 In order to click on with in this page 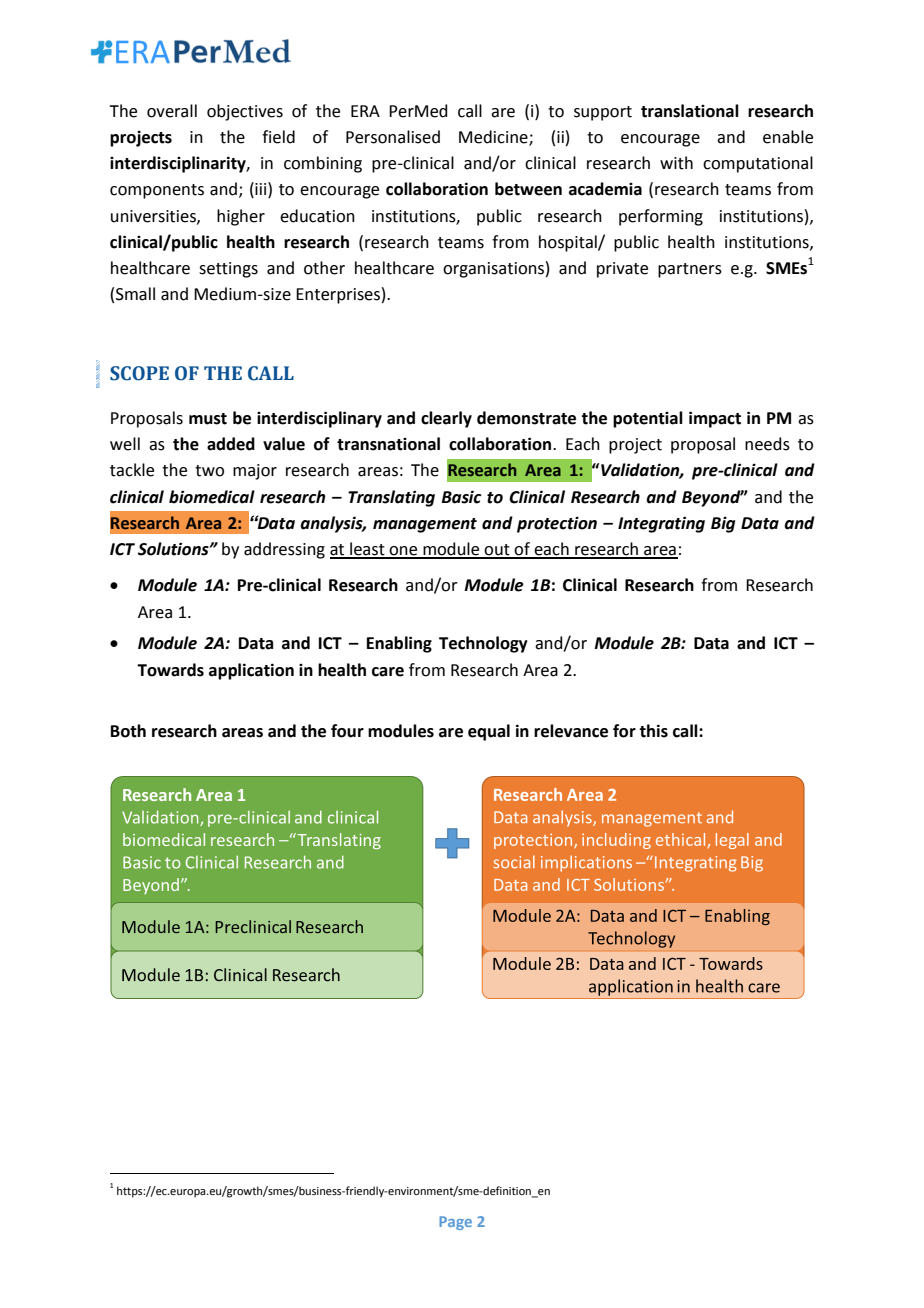, I will do `click(676, 163)`.
